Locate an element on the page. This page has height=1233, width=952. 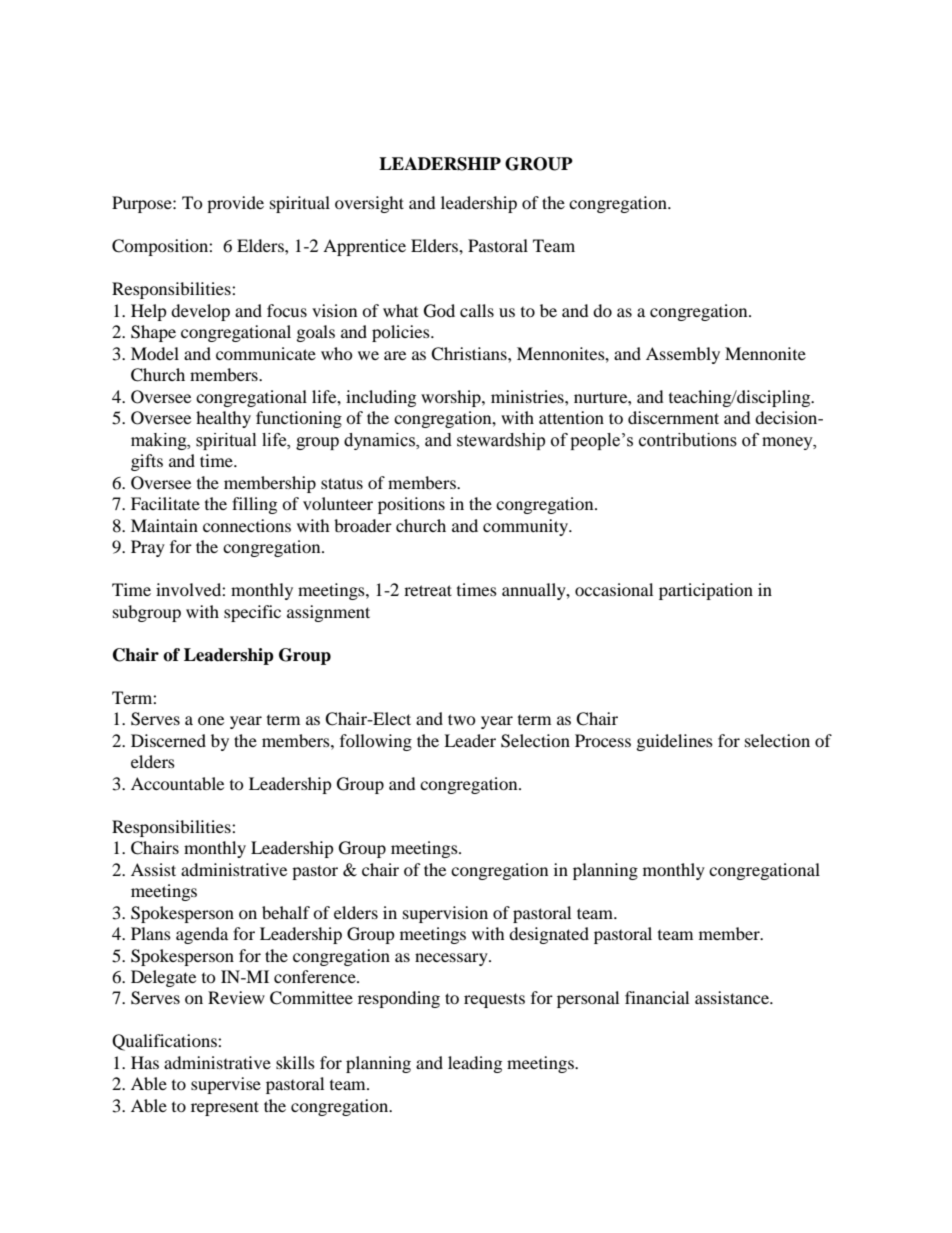
provide is located at coordinates (235, 204).
